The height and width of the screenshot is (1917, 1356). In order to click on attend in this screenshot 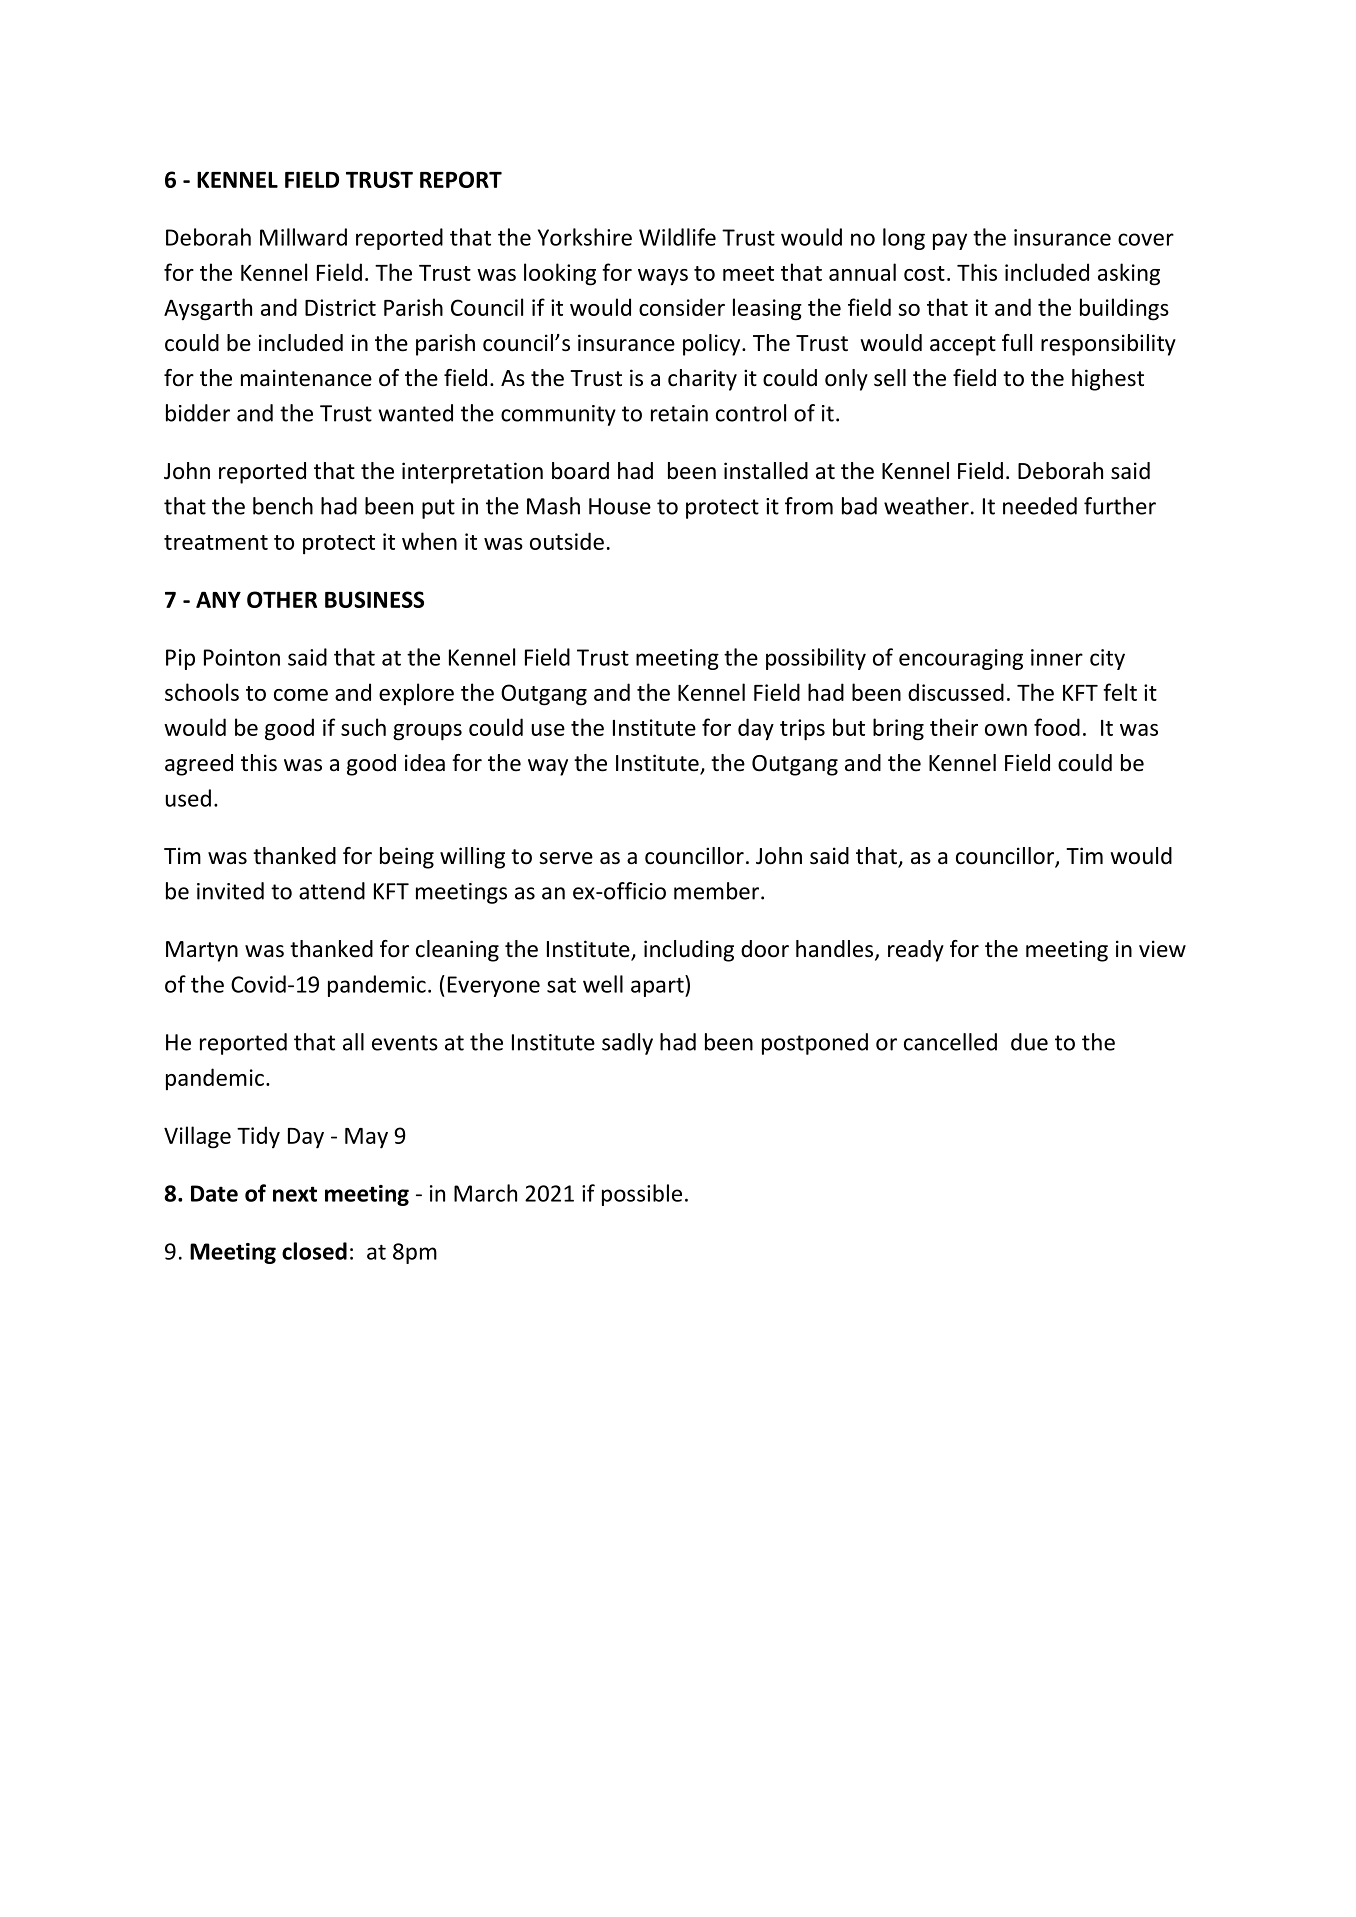, I will do `click(332, 891)`.
